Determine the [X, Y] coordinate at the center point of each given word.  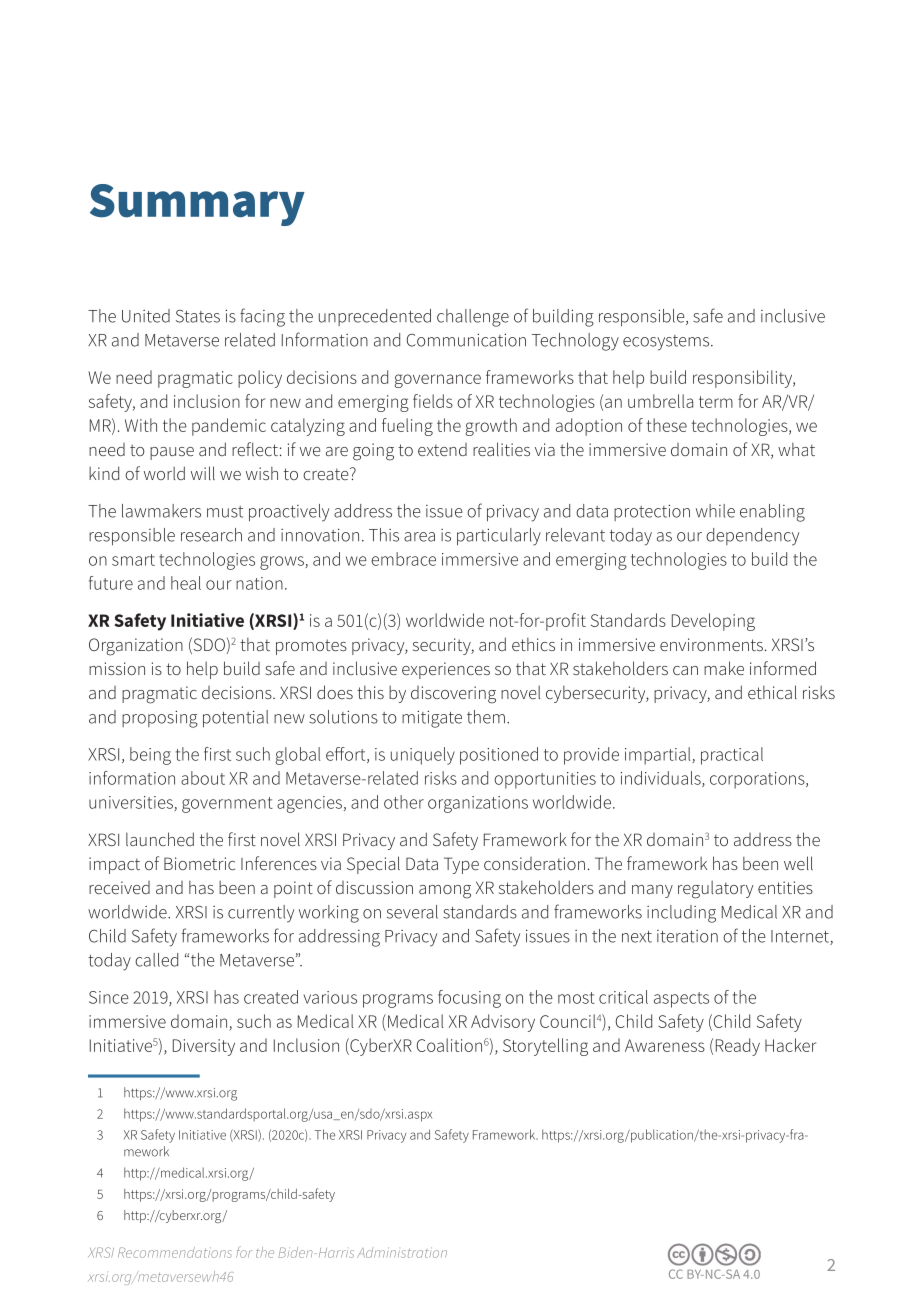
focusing [469, 999]
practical [732, 756]
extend [442, 449]
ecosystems [667, 343]
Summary [197, 205]
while [715, 511]
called [156, 960]
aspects [681, 1000]
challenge [473, 318]
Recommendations [175, 1252]
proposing [160, 719]
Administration [402, 1252]
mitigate [432, 719]
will [203, 473]
